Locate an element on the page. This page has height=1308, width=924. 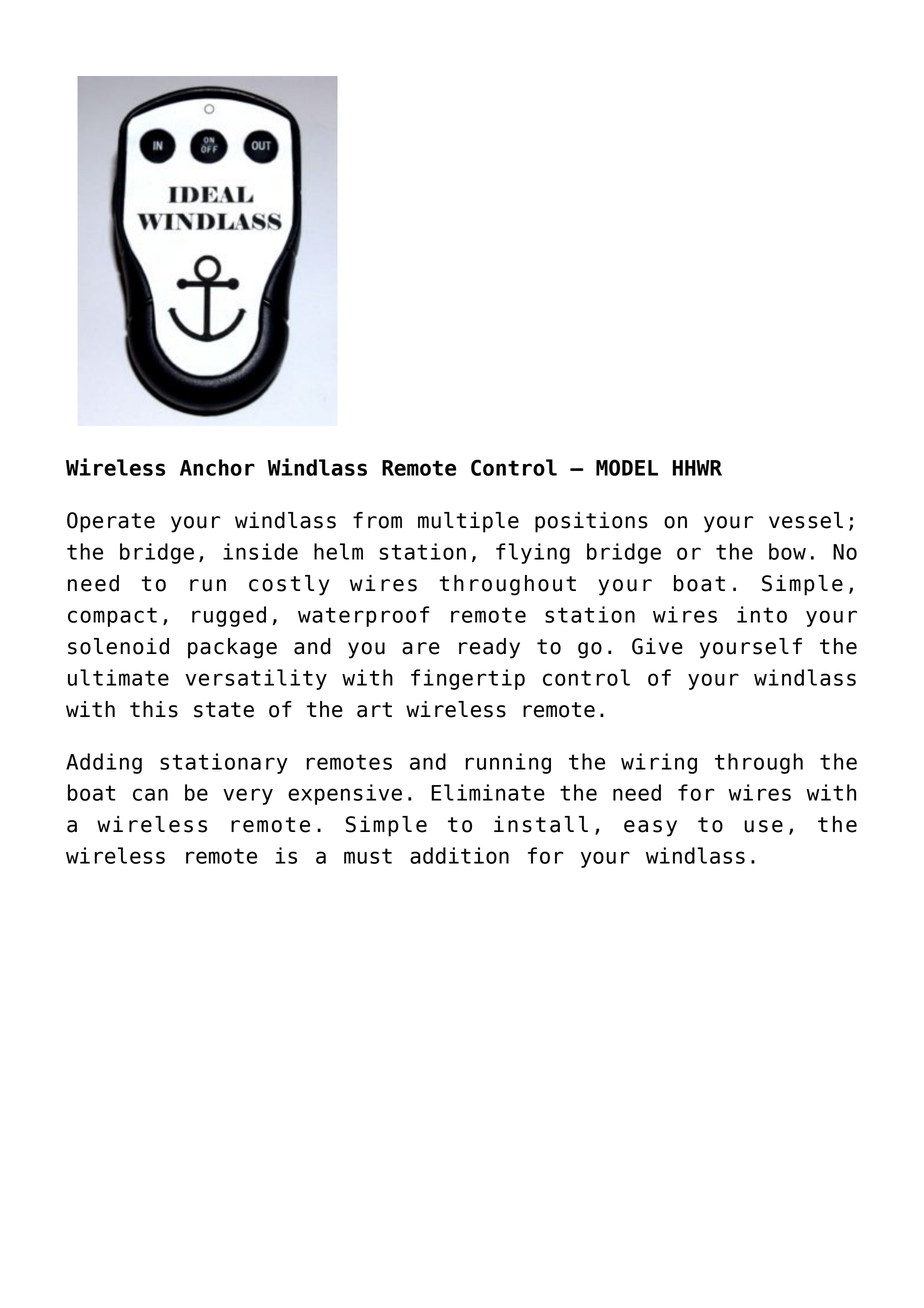
very is located at coordinates (248, 796).
